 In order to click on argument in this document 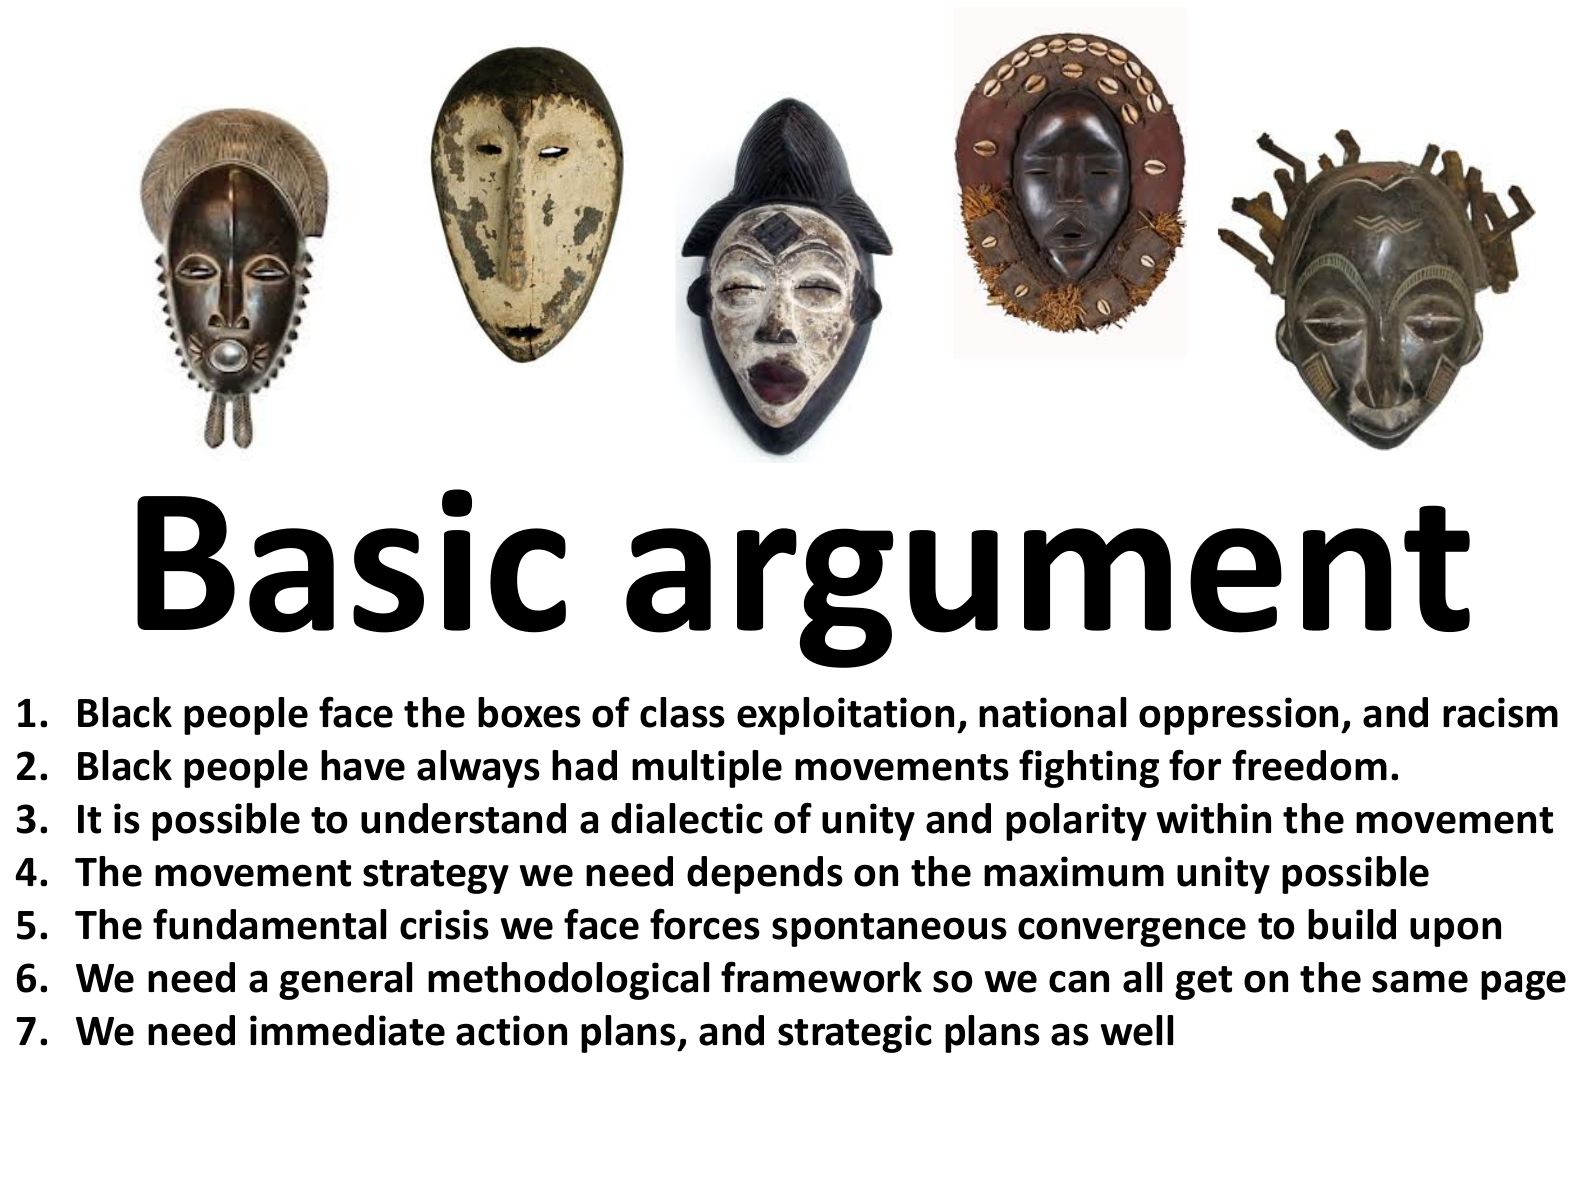, I will do `click(1048, 586)`.
